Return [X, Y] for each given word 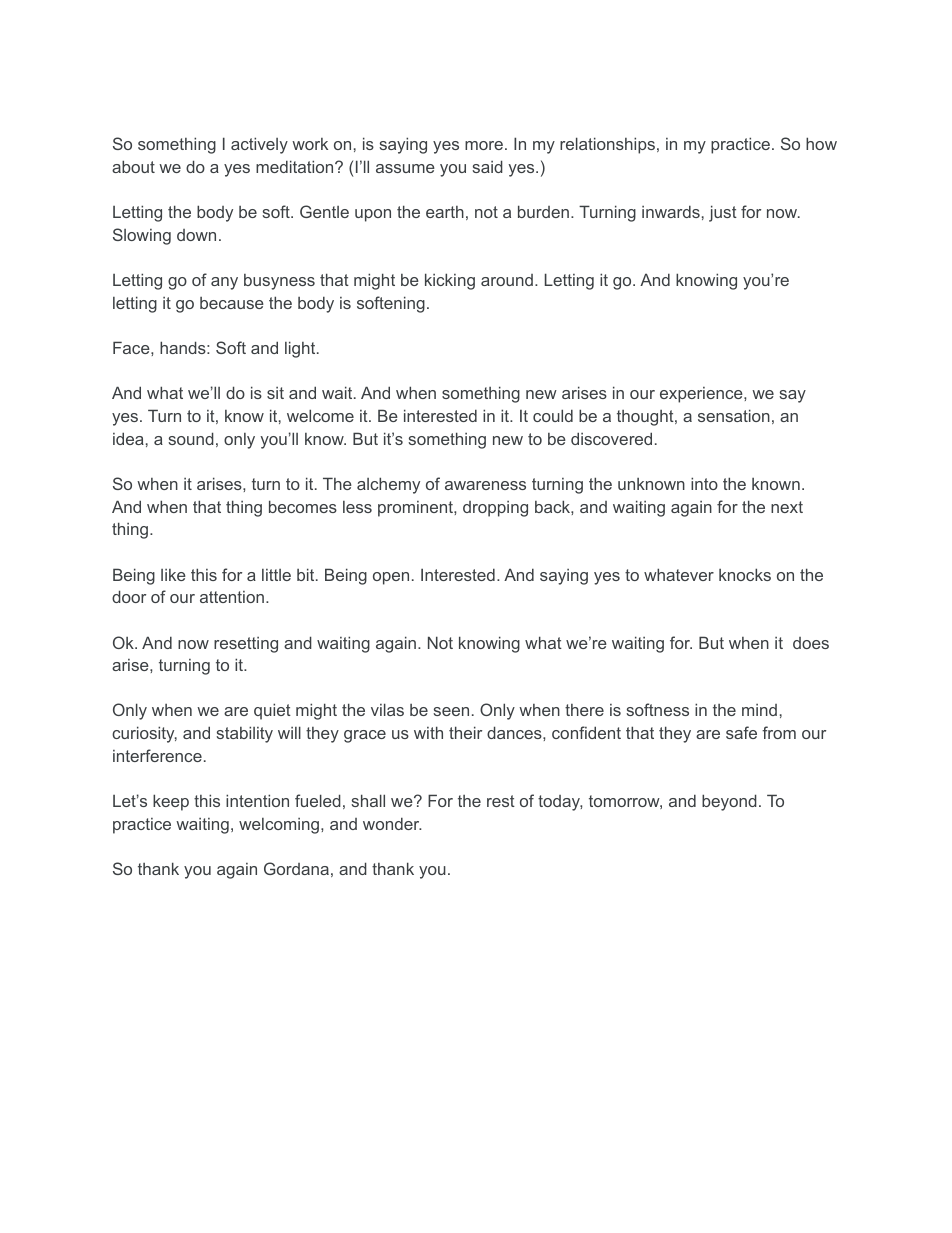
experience [702, 395]
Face [132, 347]
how [821, 143]
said [487, 166]
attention [232, 597]
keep [171, 802]
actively [259, 145]
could [553, 415]
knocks [745, 574]
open [391, 578]
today [560, 803]
